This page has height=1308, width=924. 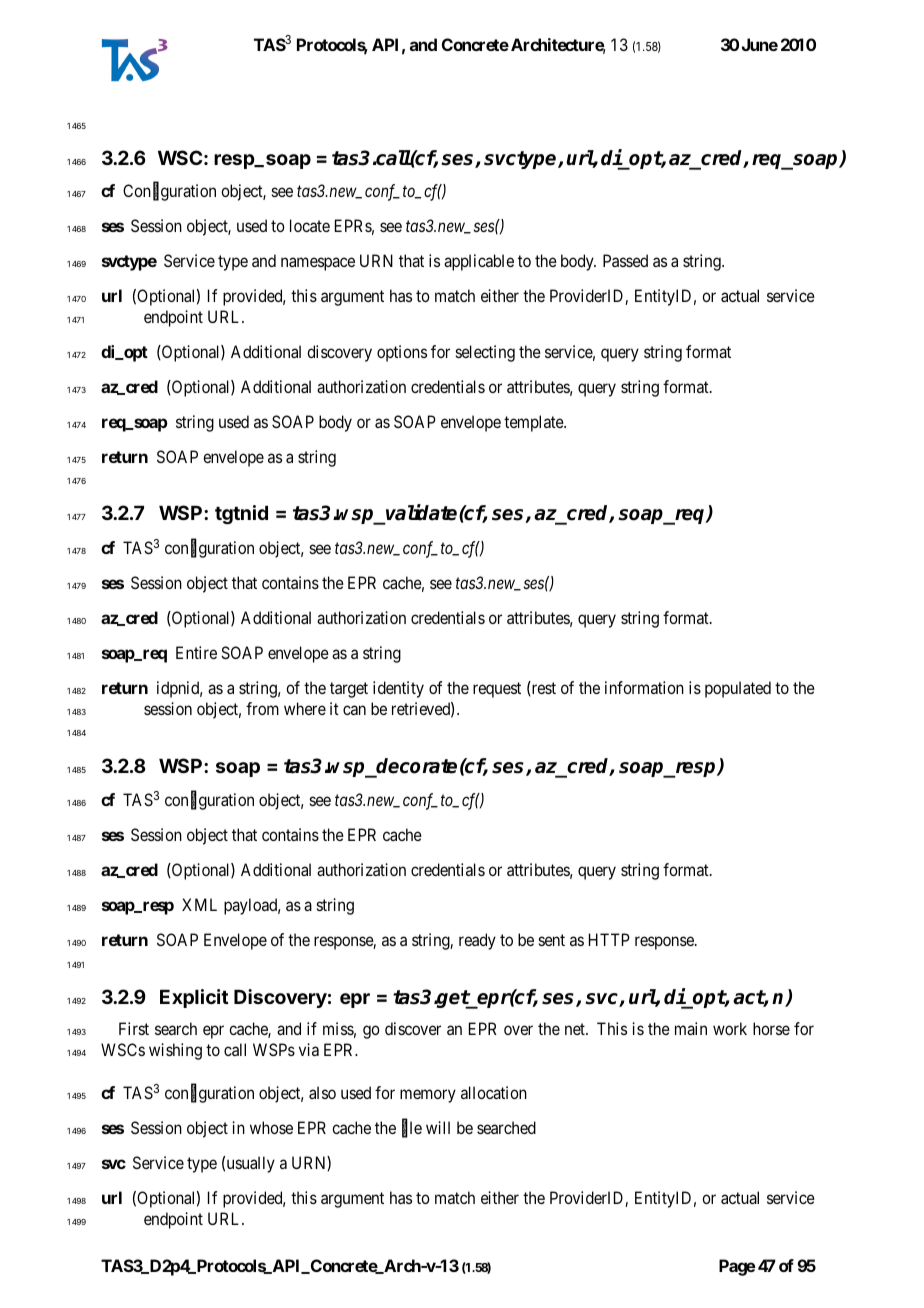 I want to click on memory, so click(x=428, y=1096).
